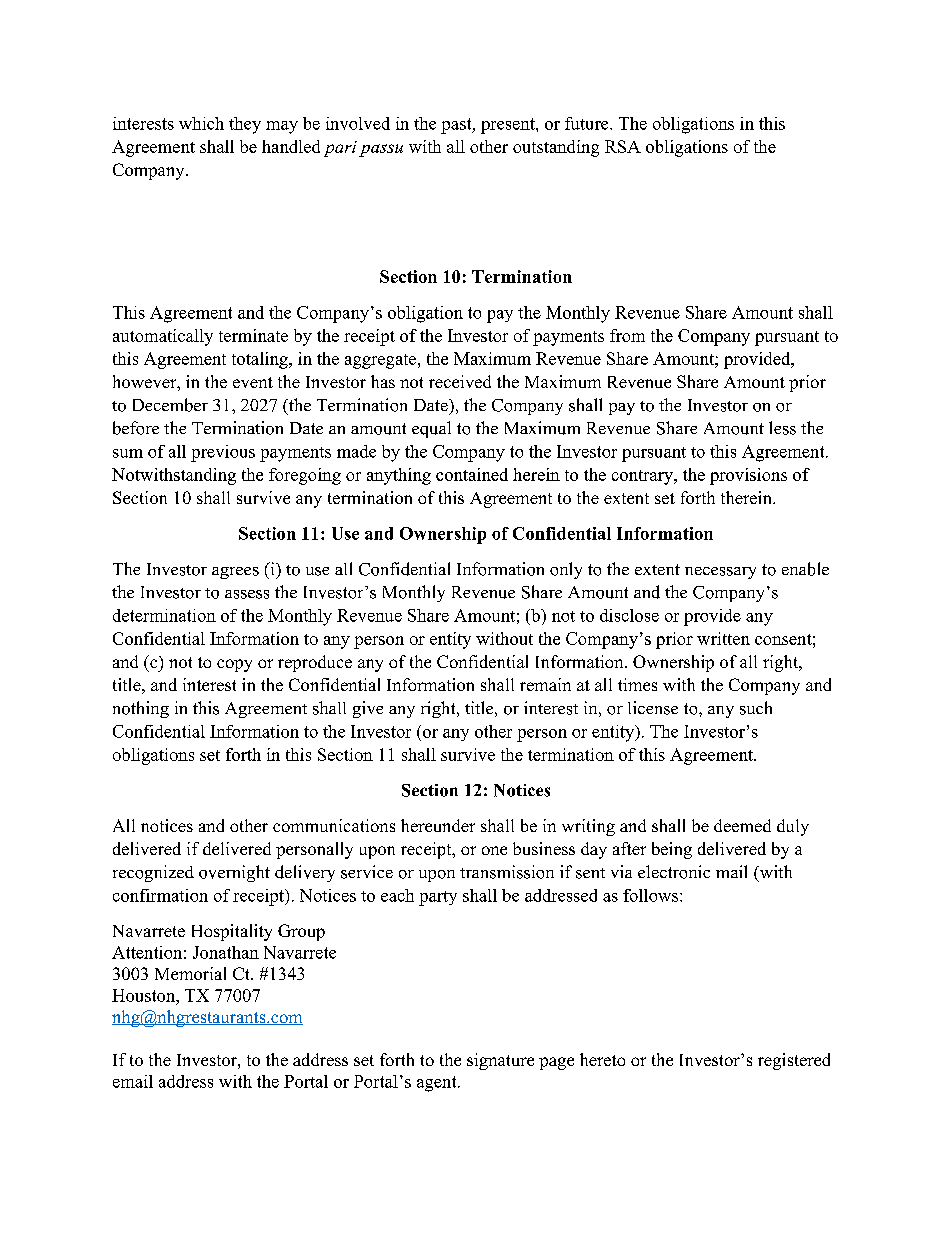  Describe the element at coordinates (782, 428) in the page. I see `less` at that location.
